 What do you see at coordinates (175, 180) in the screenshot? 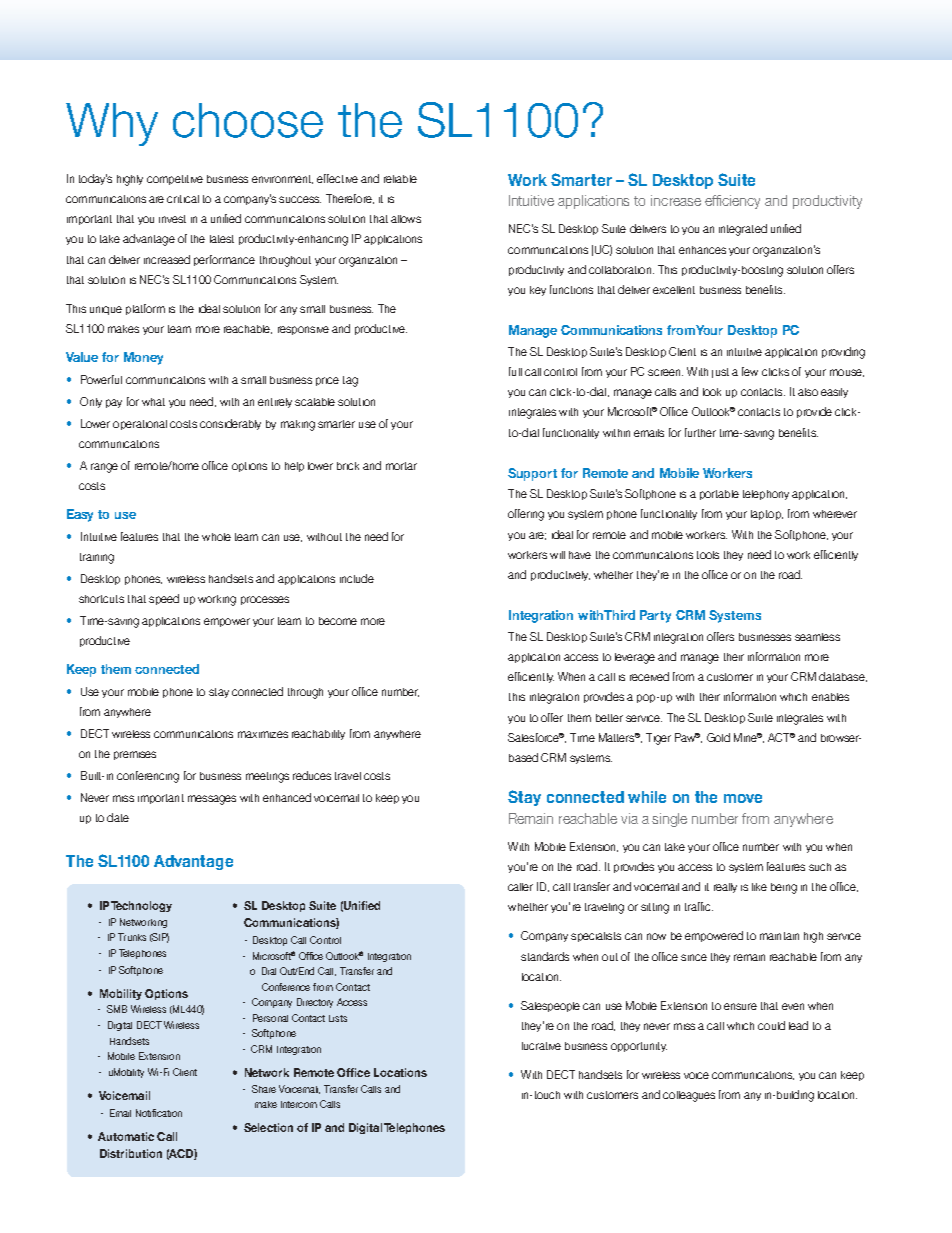
I see `competitive` at bounding box center [175, 180].
